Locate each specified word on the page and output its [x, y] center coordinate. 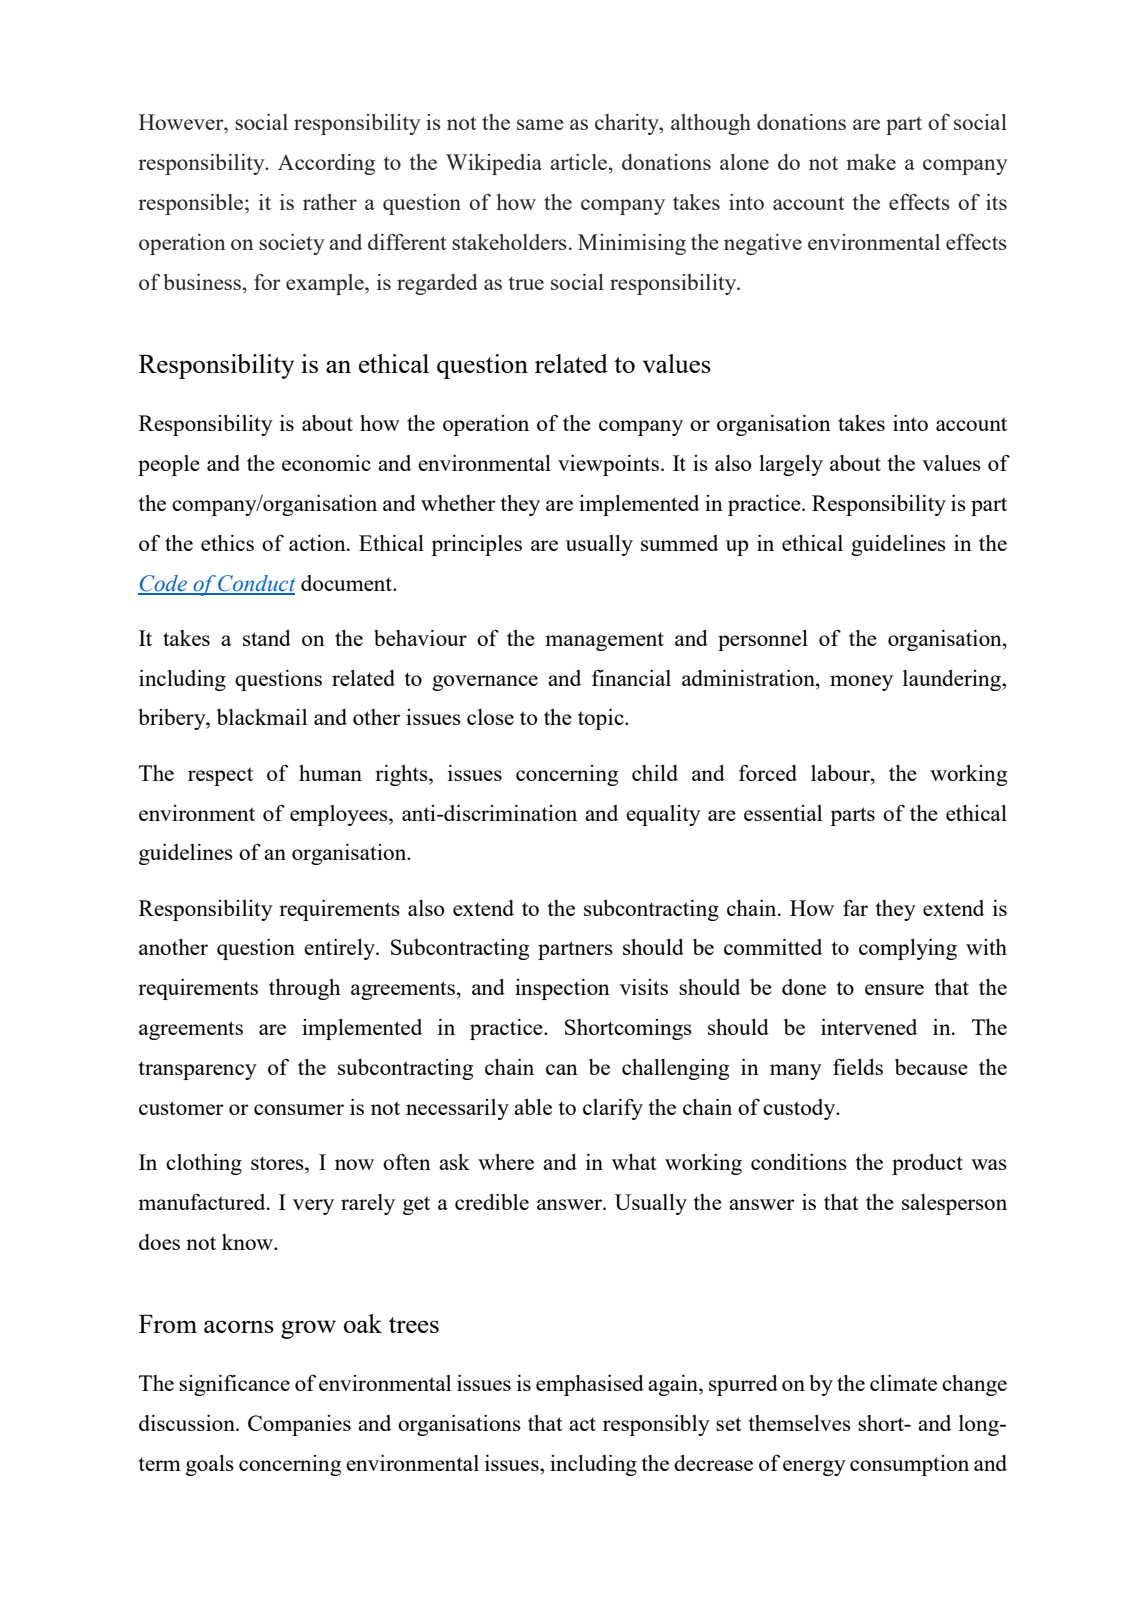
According [326, 164]
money [861, 683]
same [540, 124]
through [305, 989]
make [871, 162]
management [605, 641]
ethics [227, 543]
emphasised [590, 1385]
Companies [299, 1425]
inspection [562, 989]
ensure [894, 989]
